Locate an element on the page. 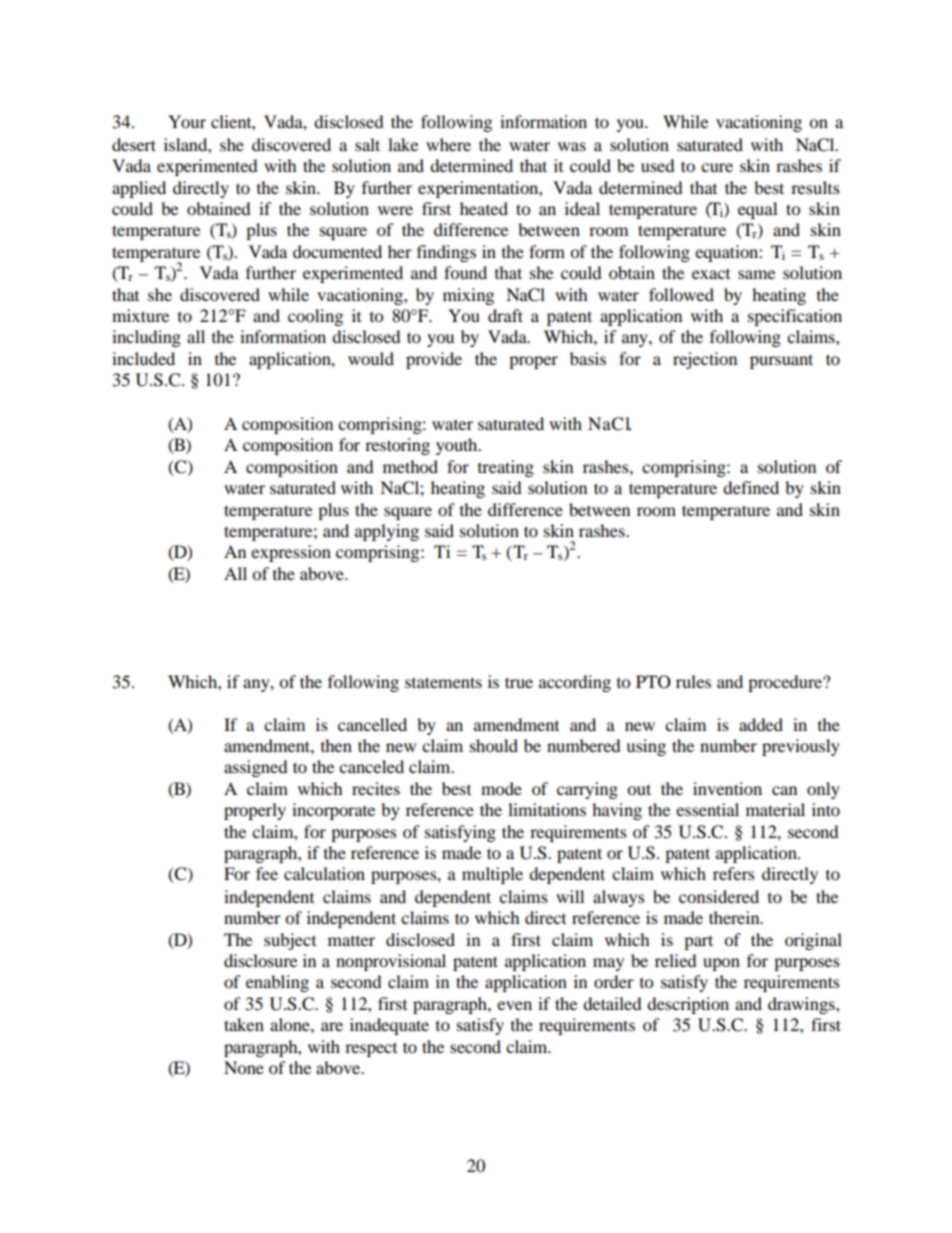 This image has height=1233, width=952. assigned is located at coordinates (256, 768).
